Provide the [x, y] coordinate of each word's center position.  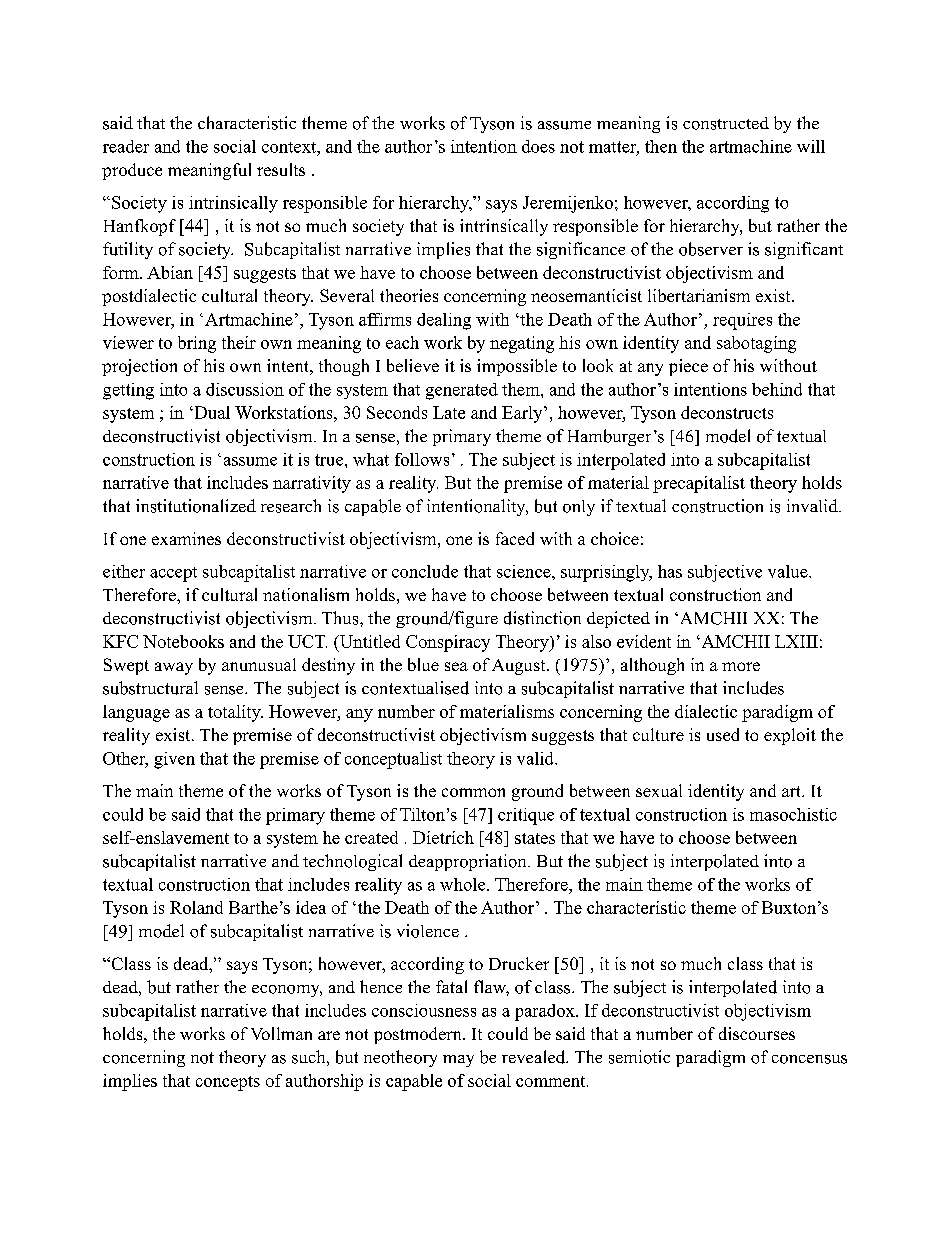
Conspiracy [448, 643]
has [670, 571]
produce [132, 171]
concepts [228, 1083]
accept [173, 574]
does [538, 146]
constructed [726, 123]
